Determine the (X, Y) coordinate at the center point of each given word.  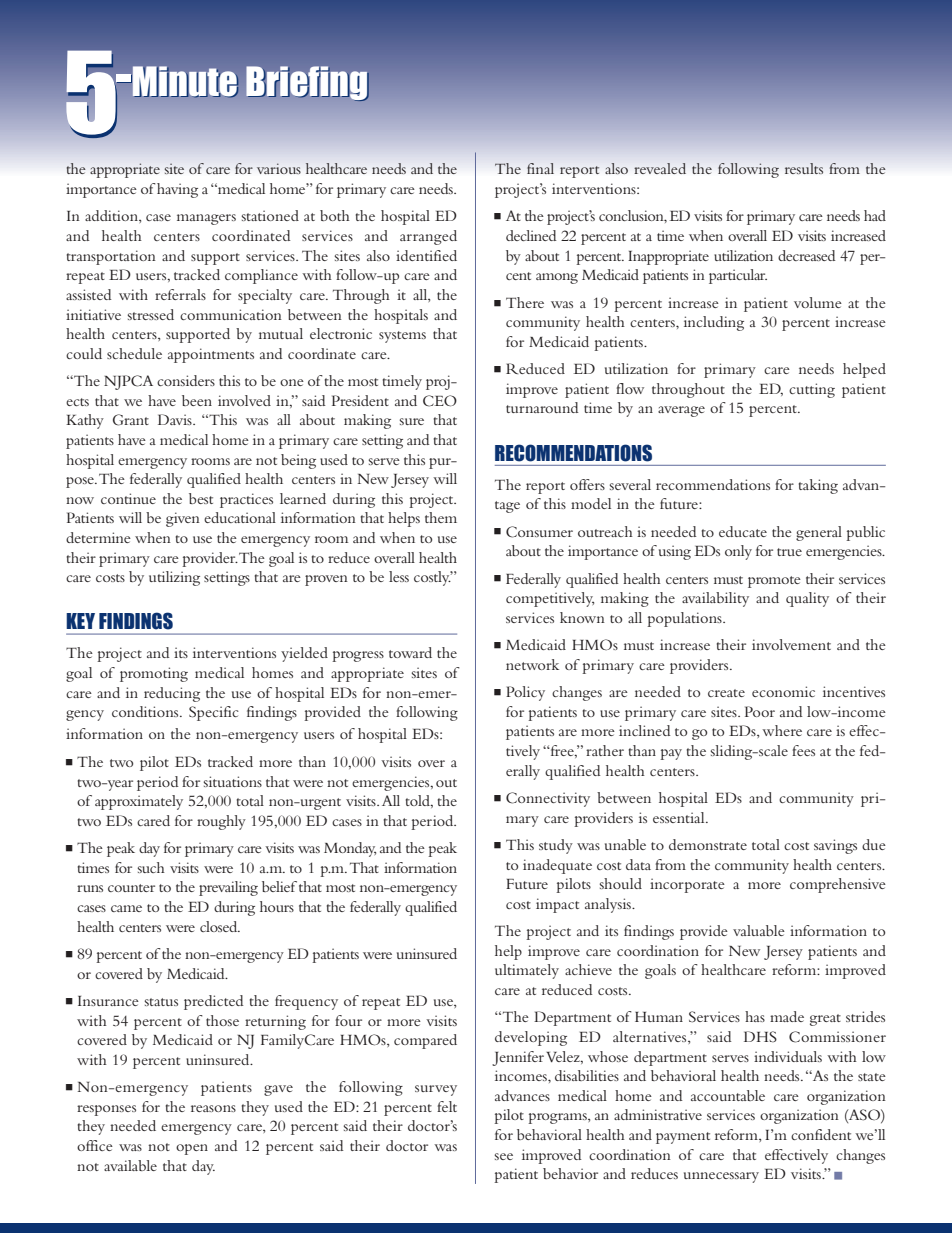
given (183, 519)
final (540, 168)
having (177, 190)
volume (818, 302)
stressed (151, 314)
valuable (759, 930)
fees (803, 750)
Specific (214, 713)
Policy (525, 693)
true (789, 552)
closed (220, 926)
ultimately (527, 971)
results (804, 168)
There (525, 302)
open (192, 1149)
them (441, 517)
